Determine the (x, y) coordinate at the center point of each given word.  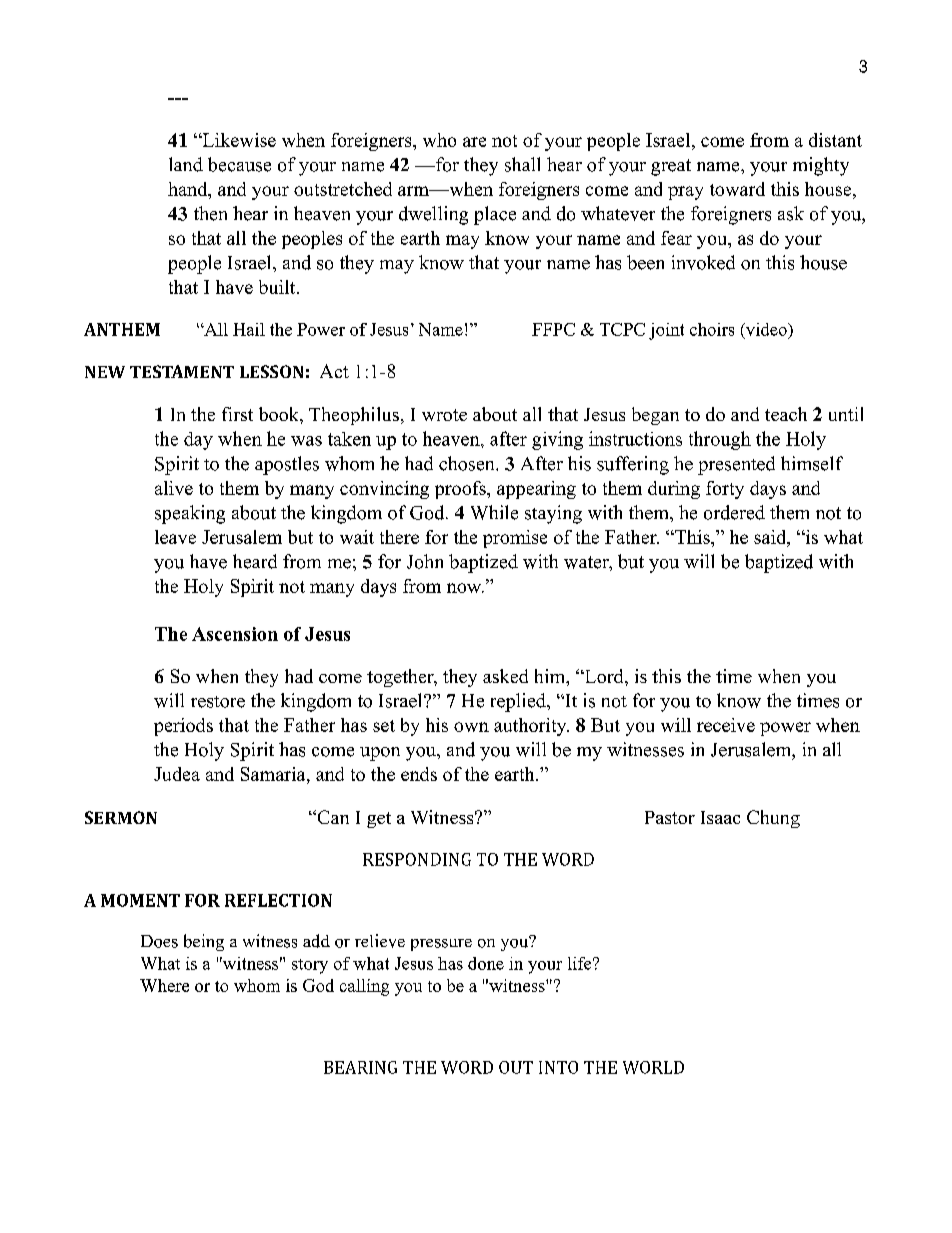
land (186, 164)
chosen (468, 463)
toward (737, 189)
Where (164, 985)
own (471, 727)
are (474, 142)
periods (183, 727)
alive (174, 488)
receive (726, 725)
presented (736, 465)
